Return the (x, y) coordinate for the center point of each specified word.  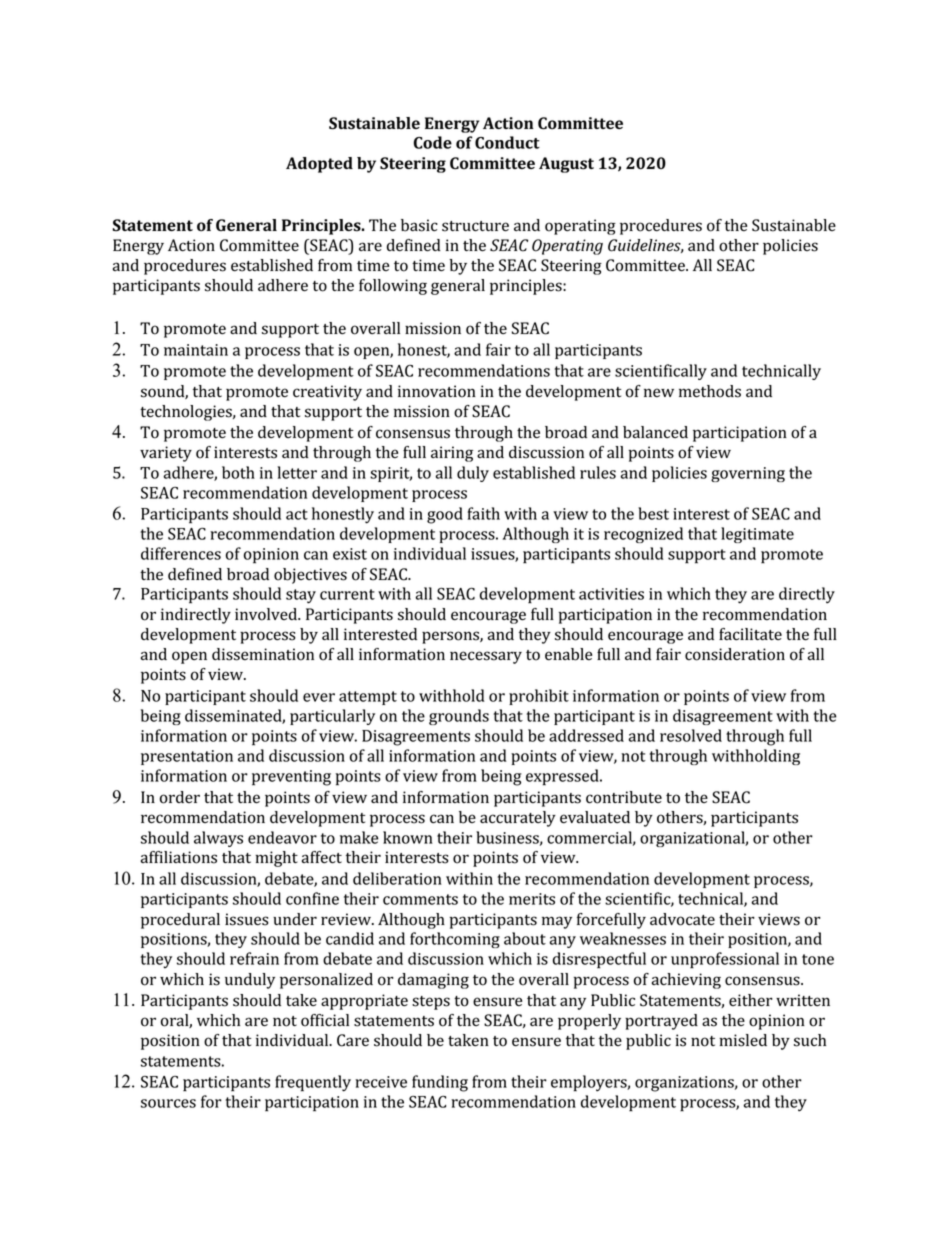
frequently (313, 1083)
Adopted (319, 165)
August (566, 165)
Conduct (507, 142)
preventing (291, 778)
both (238, 472)
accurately (518, 819)
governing (748, 474)
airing (452, 454)
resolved (691, 735)
